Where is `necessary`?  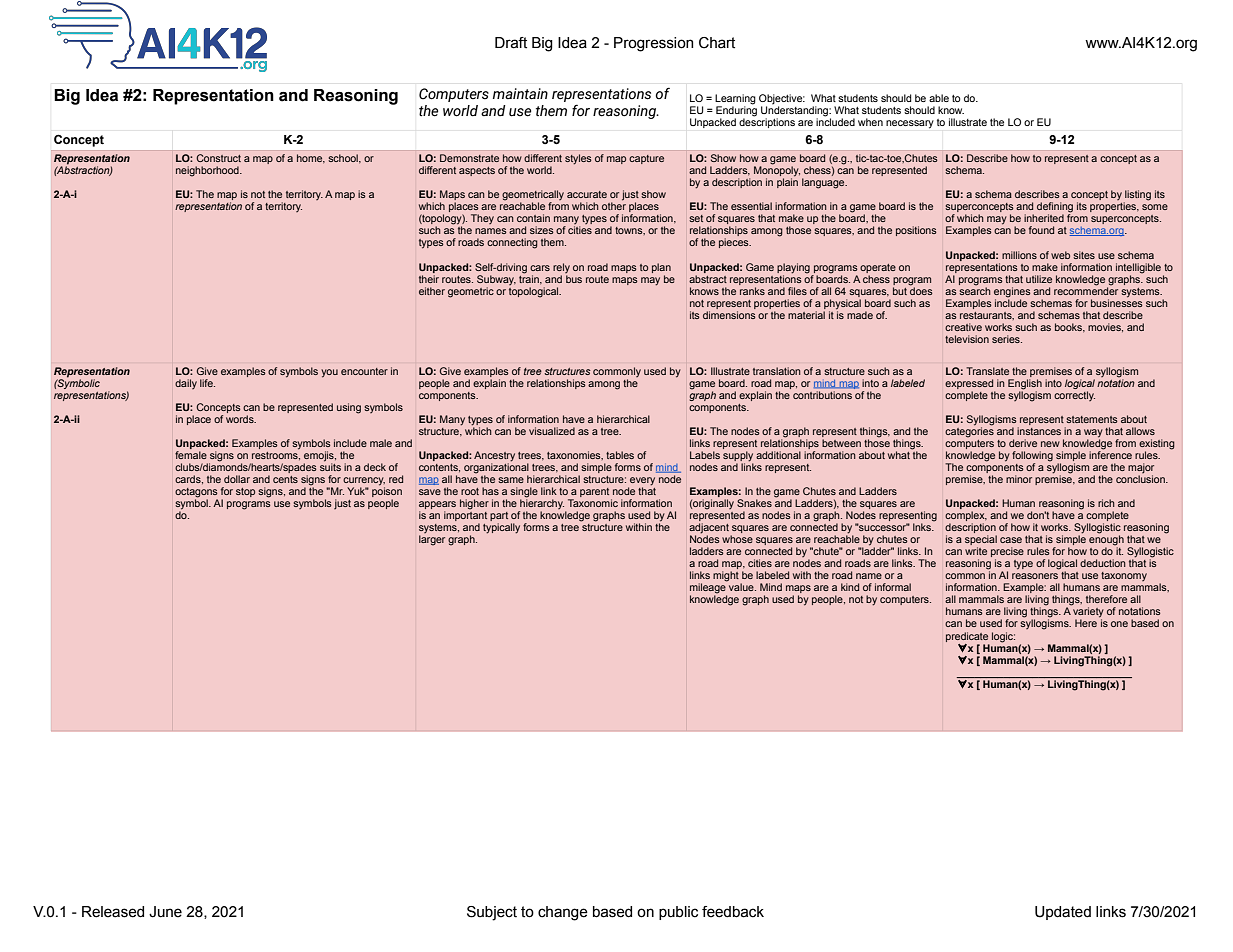 necessary is located at coordinates (910, 124).
